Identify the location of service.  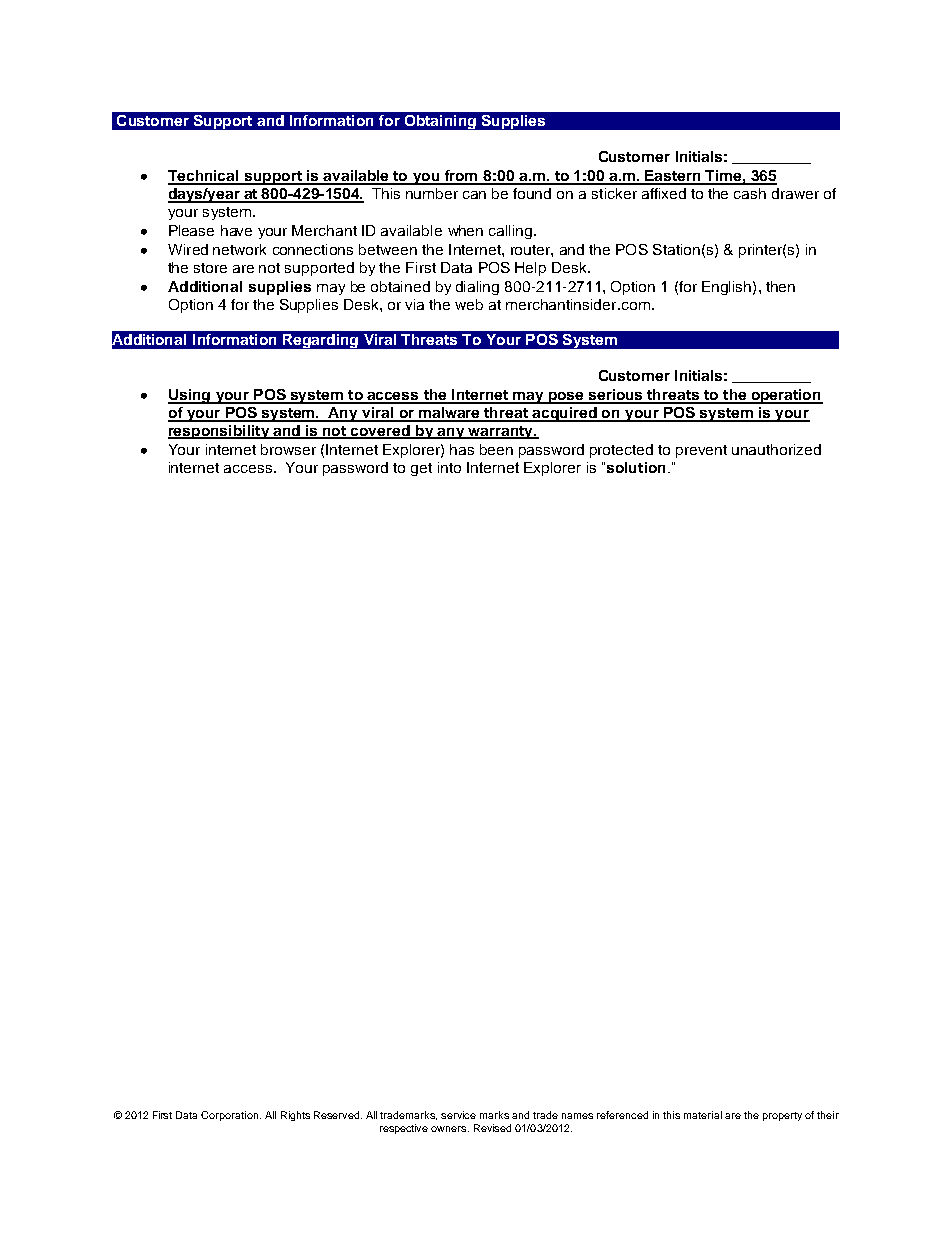
(458, 1115).
